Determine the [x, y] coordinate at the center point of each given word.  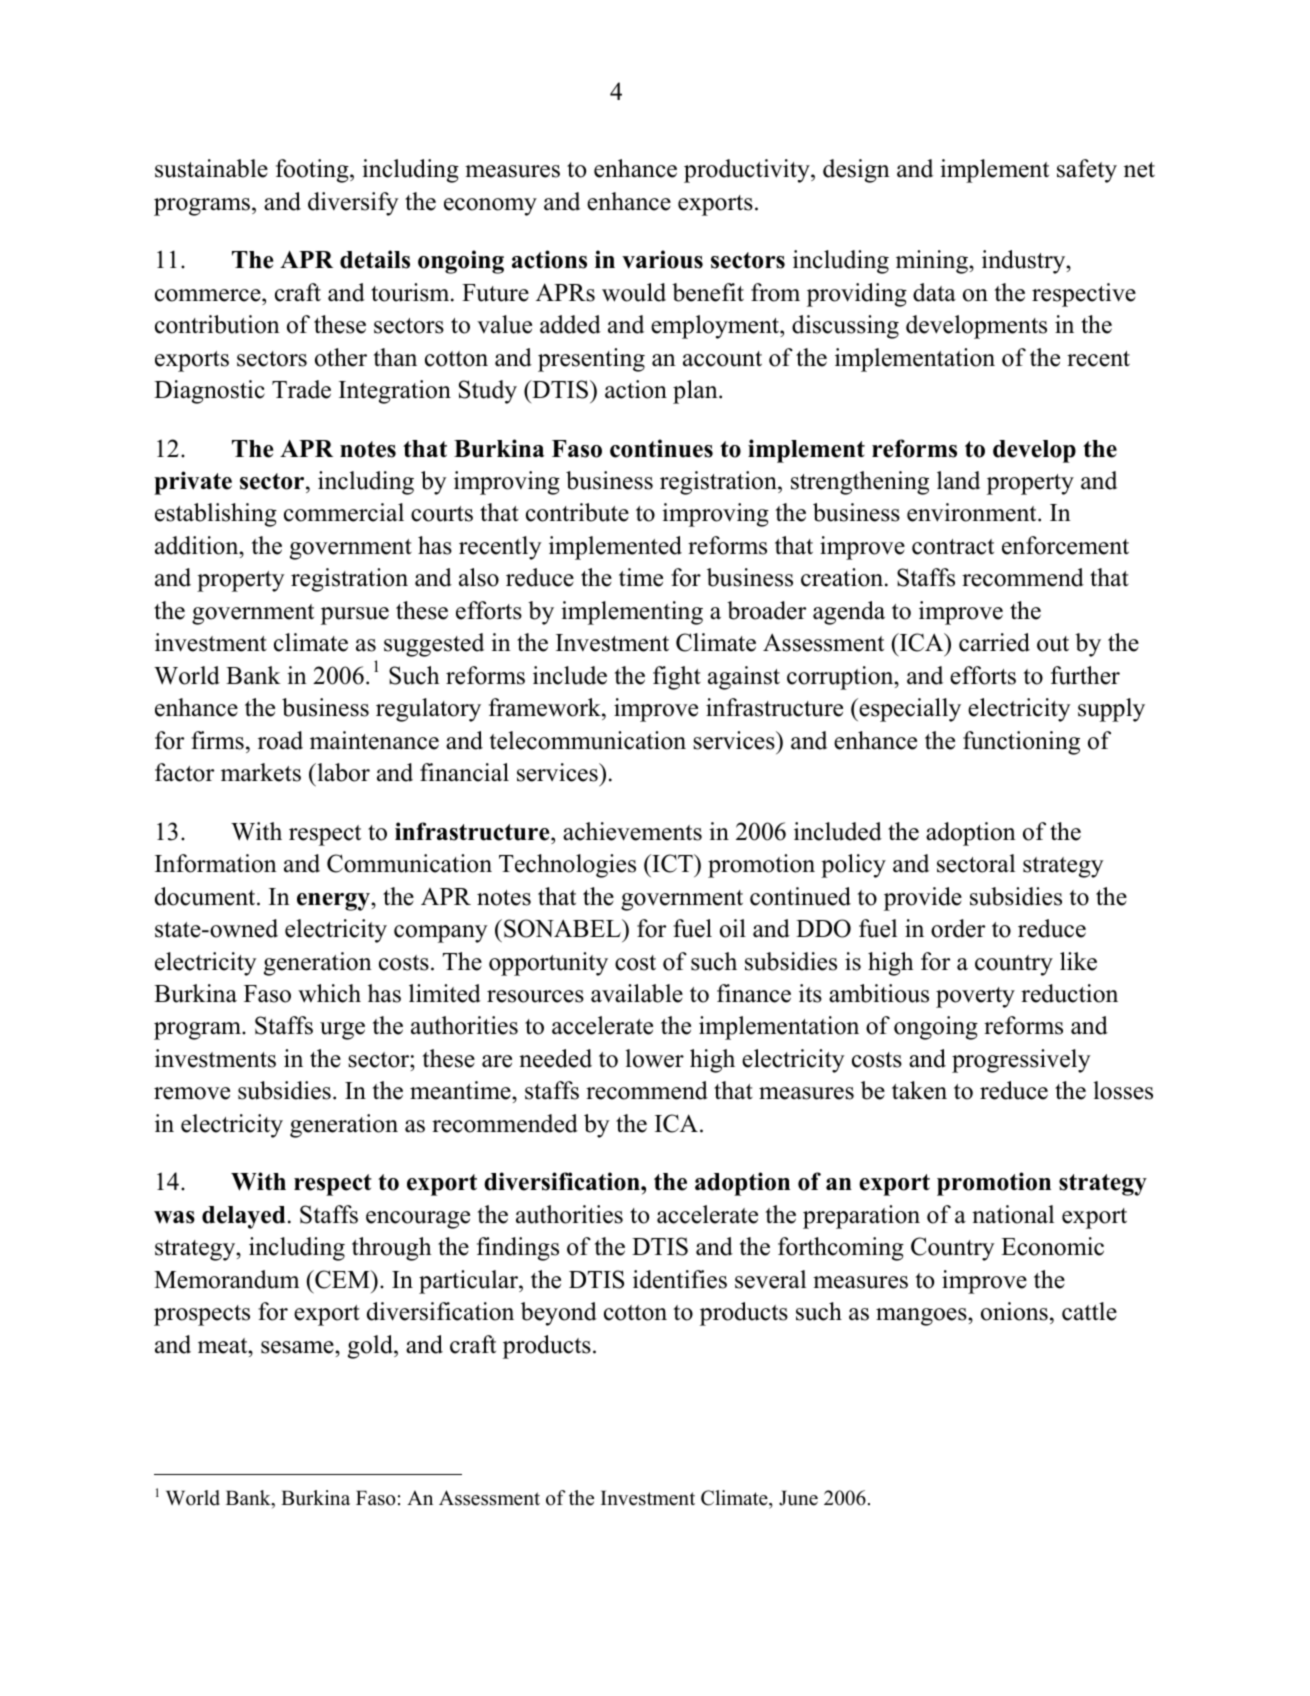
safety [1087, 171]
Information [216, 863]
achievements [632, 831]
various [662, 259]
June [798, 1498]
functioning [1021, 743]
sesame [298, 1347]
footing [313, 171]
